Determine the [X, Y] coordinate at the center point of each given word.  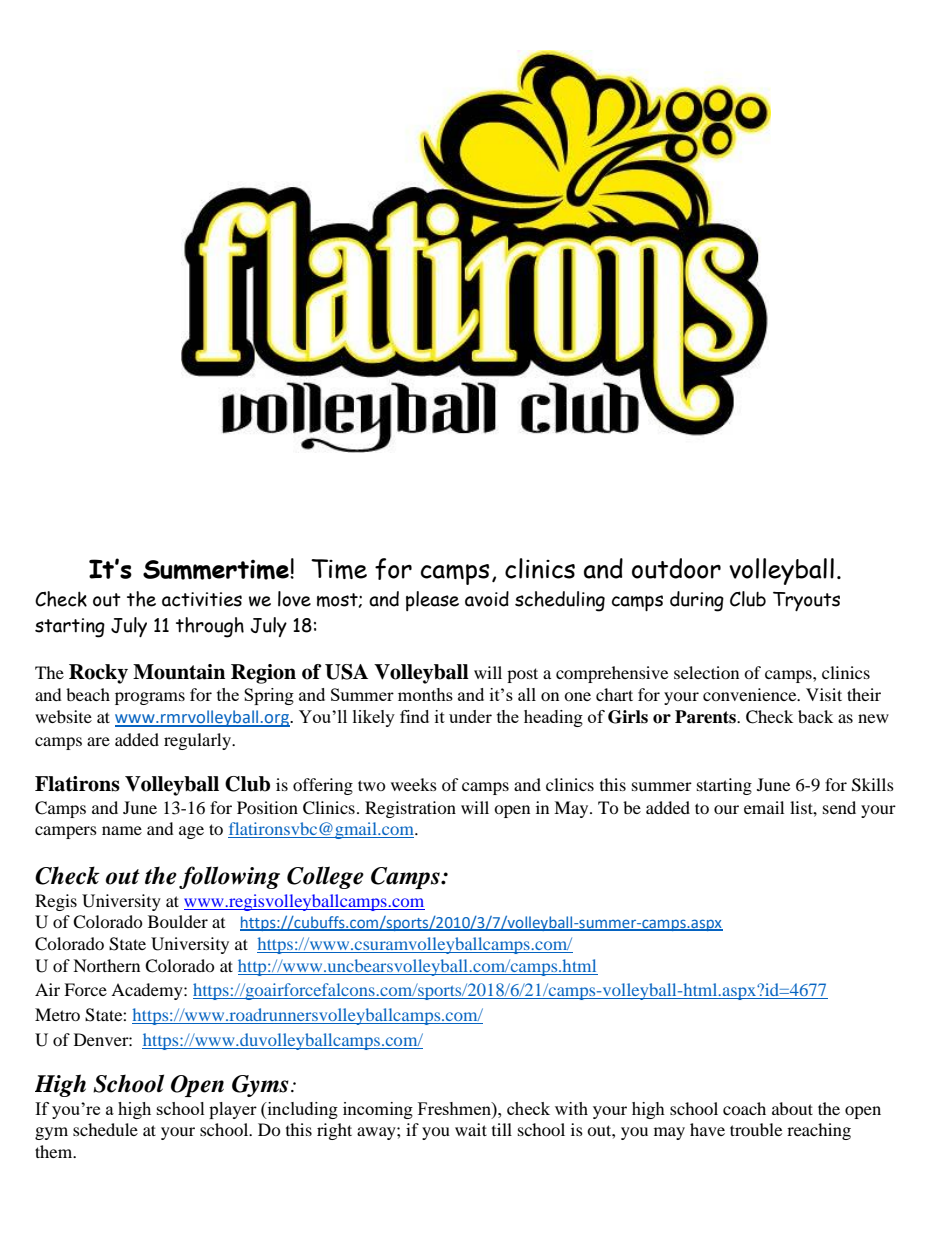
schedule [105, 1129]
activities [202, 599]
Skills [873, 785]
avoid [487, 599]
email [764, 807]
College [325, 877]
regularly [198, 741]
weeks [414, 784]
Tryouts [806, 601]
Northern [106, 965]
